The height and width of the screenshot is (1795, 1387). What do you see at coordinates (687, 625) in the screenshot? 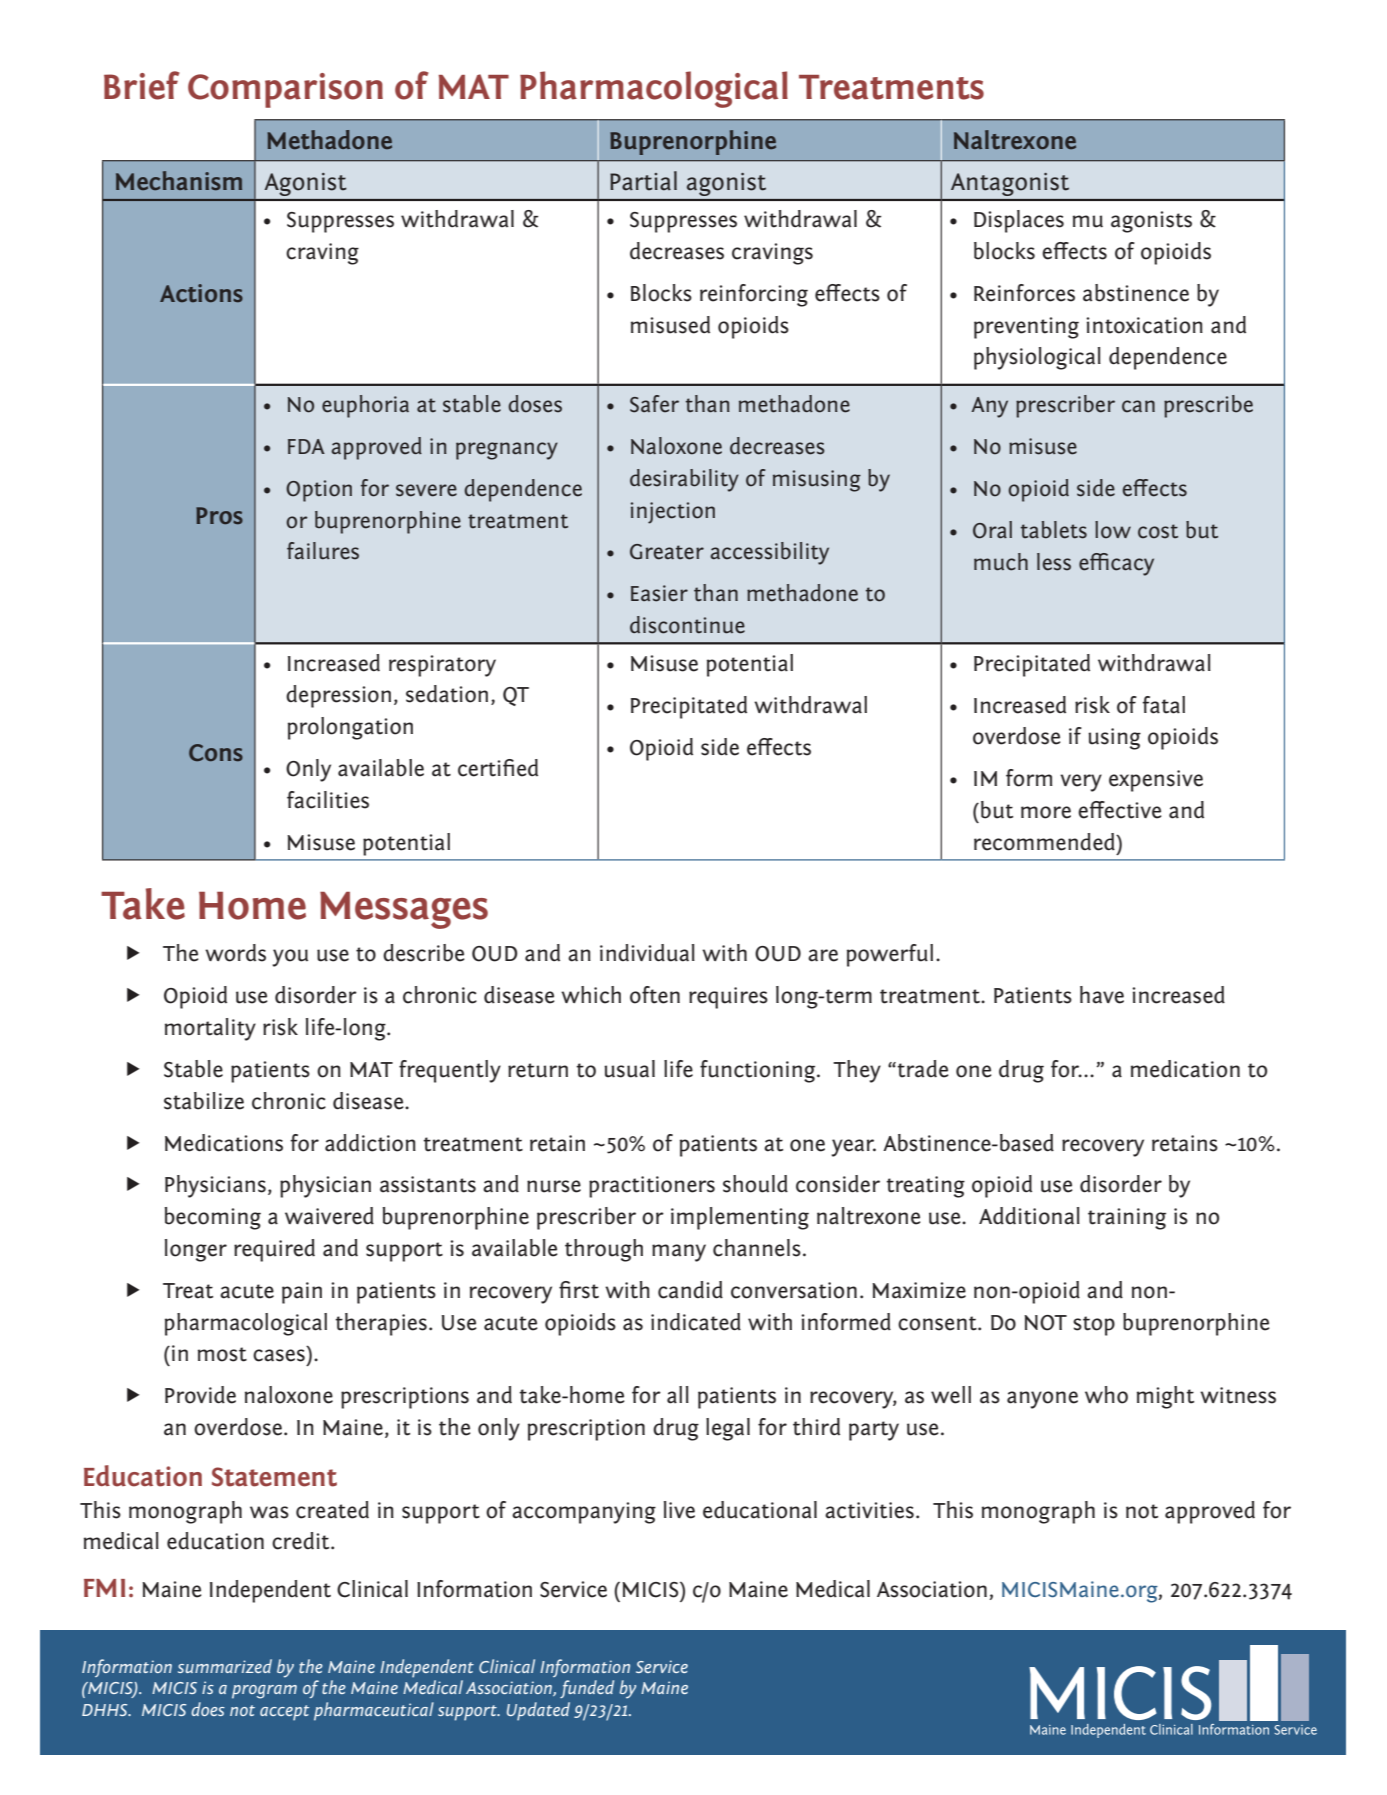
I see `discontinue` at bounding box center [687, 625].
